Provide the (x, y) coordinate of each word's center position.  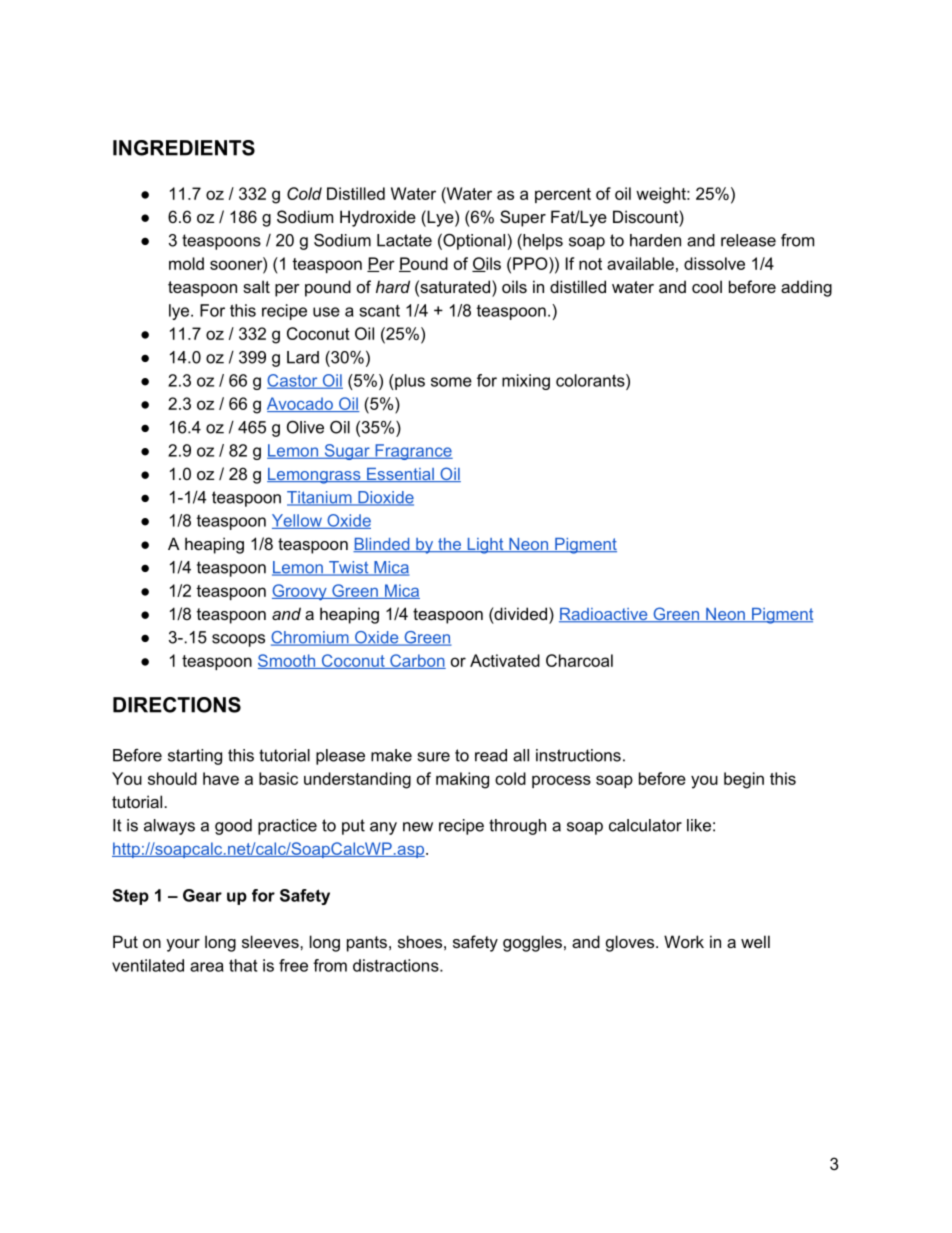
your (183, 945)
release (748, 240)
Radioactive (604, 615)
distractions (397, 965)
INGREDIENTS (184, 148)
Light (485, 546)
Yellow (298, 521)
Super (523, 218)
